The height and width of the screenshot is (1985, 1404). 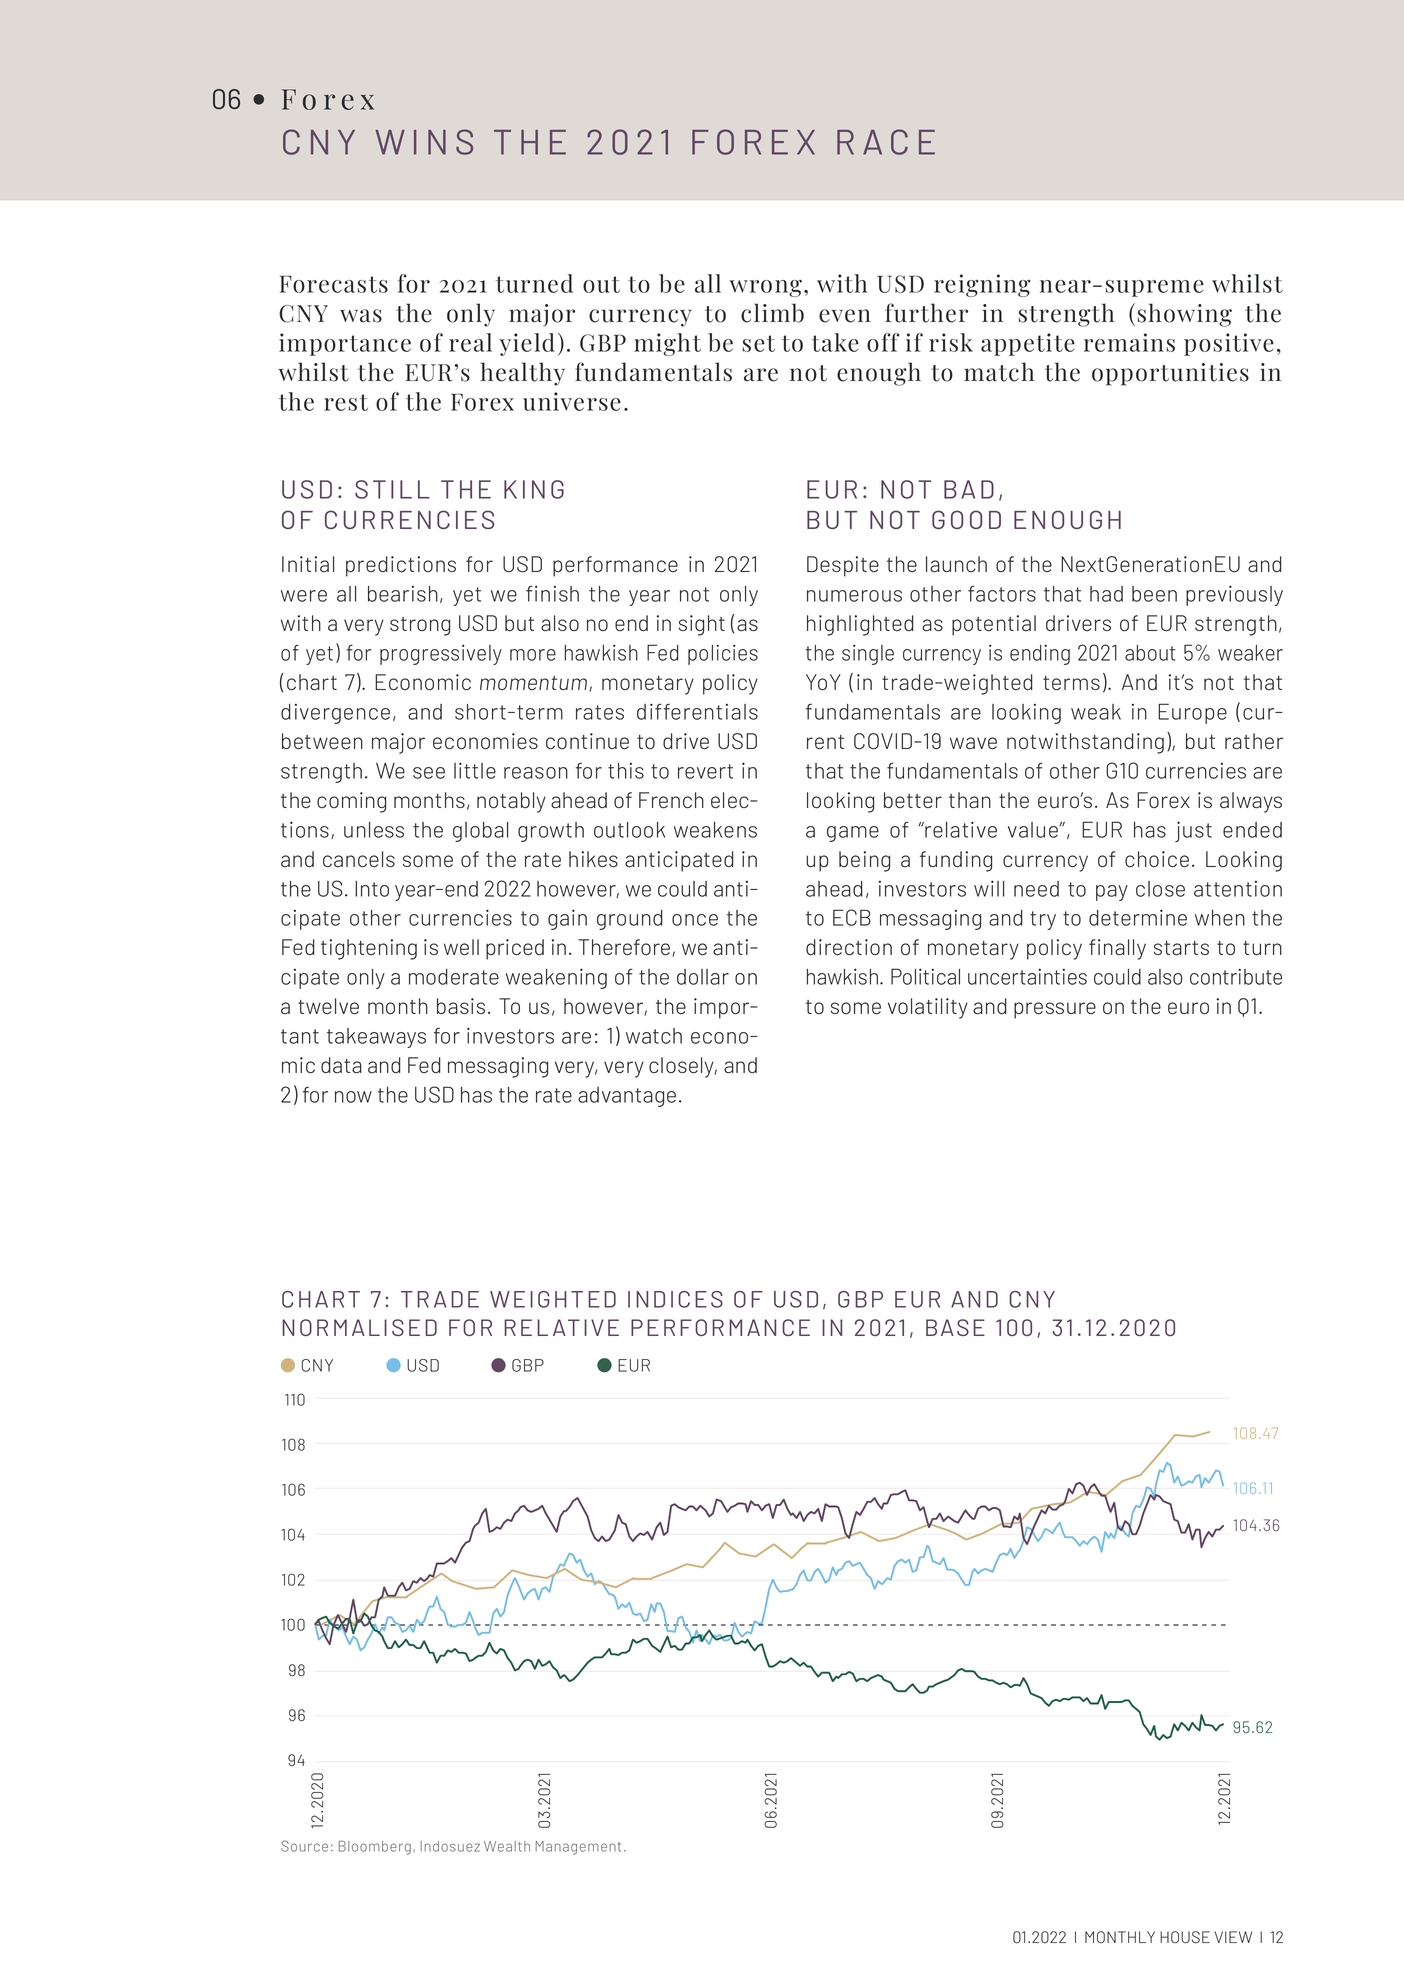 What do you see at coordinates (955, 1327) in the screenshot?
I see `BASE` at bounding box center [955, 1327].
